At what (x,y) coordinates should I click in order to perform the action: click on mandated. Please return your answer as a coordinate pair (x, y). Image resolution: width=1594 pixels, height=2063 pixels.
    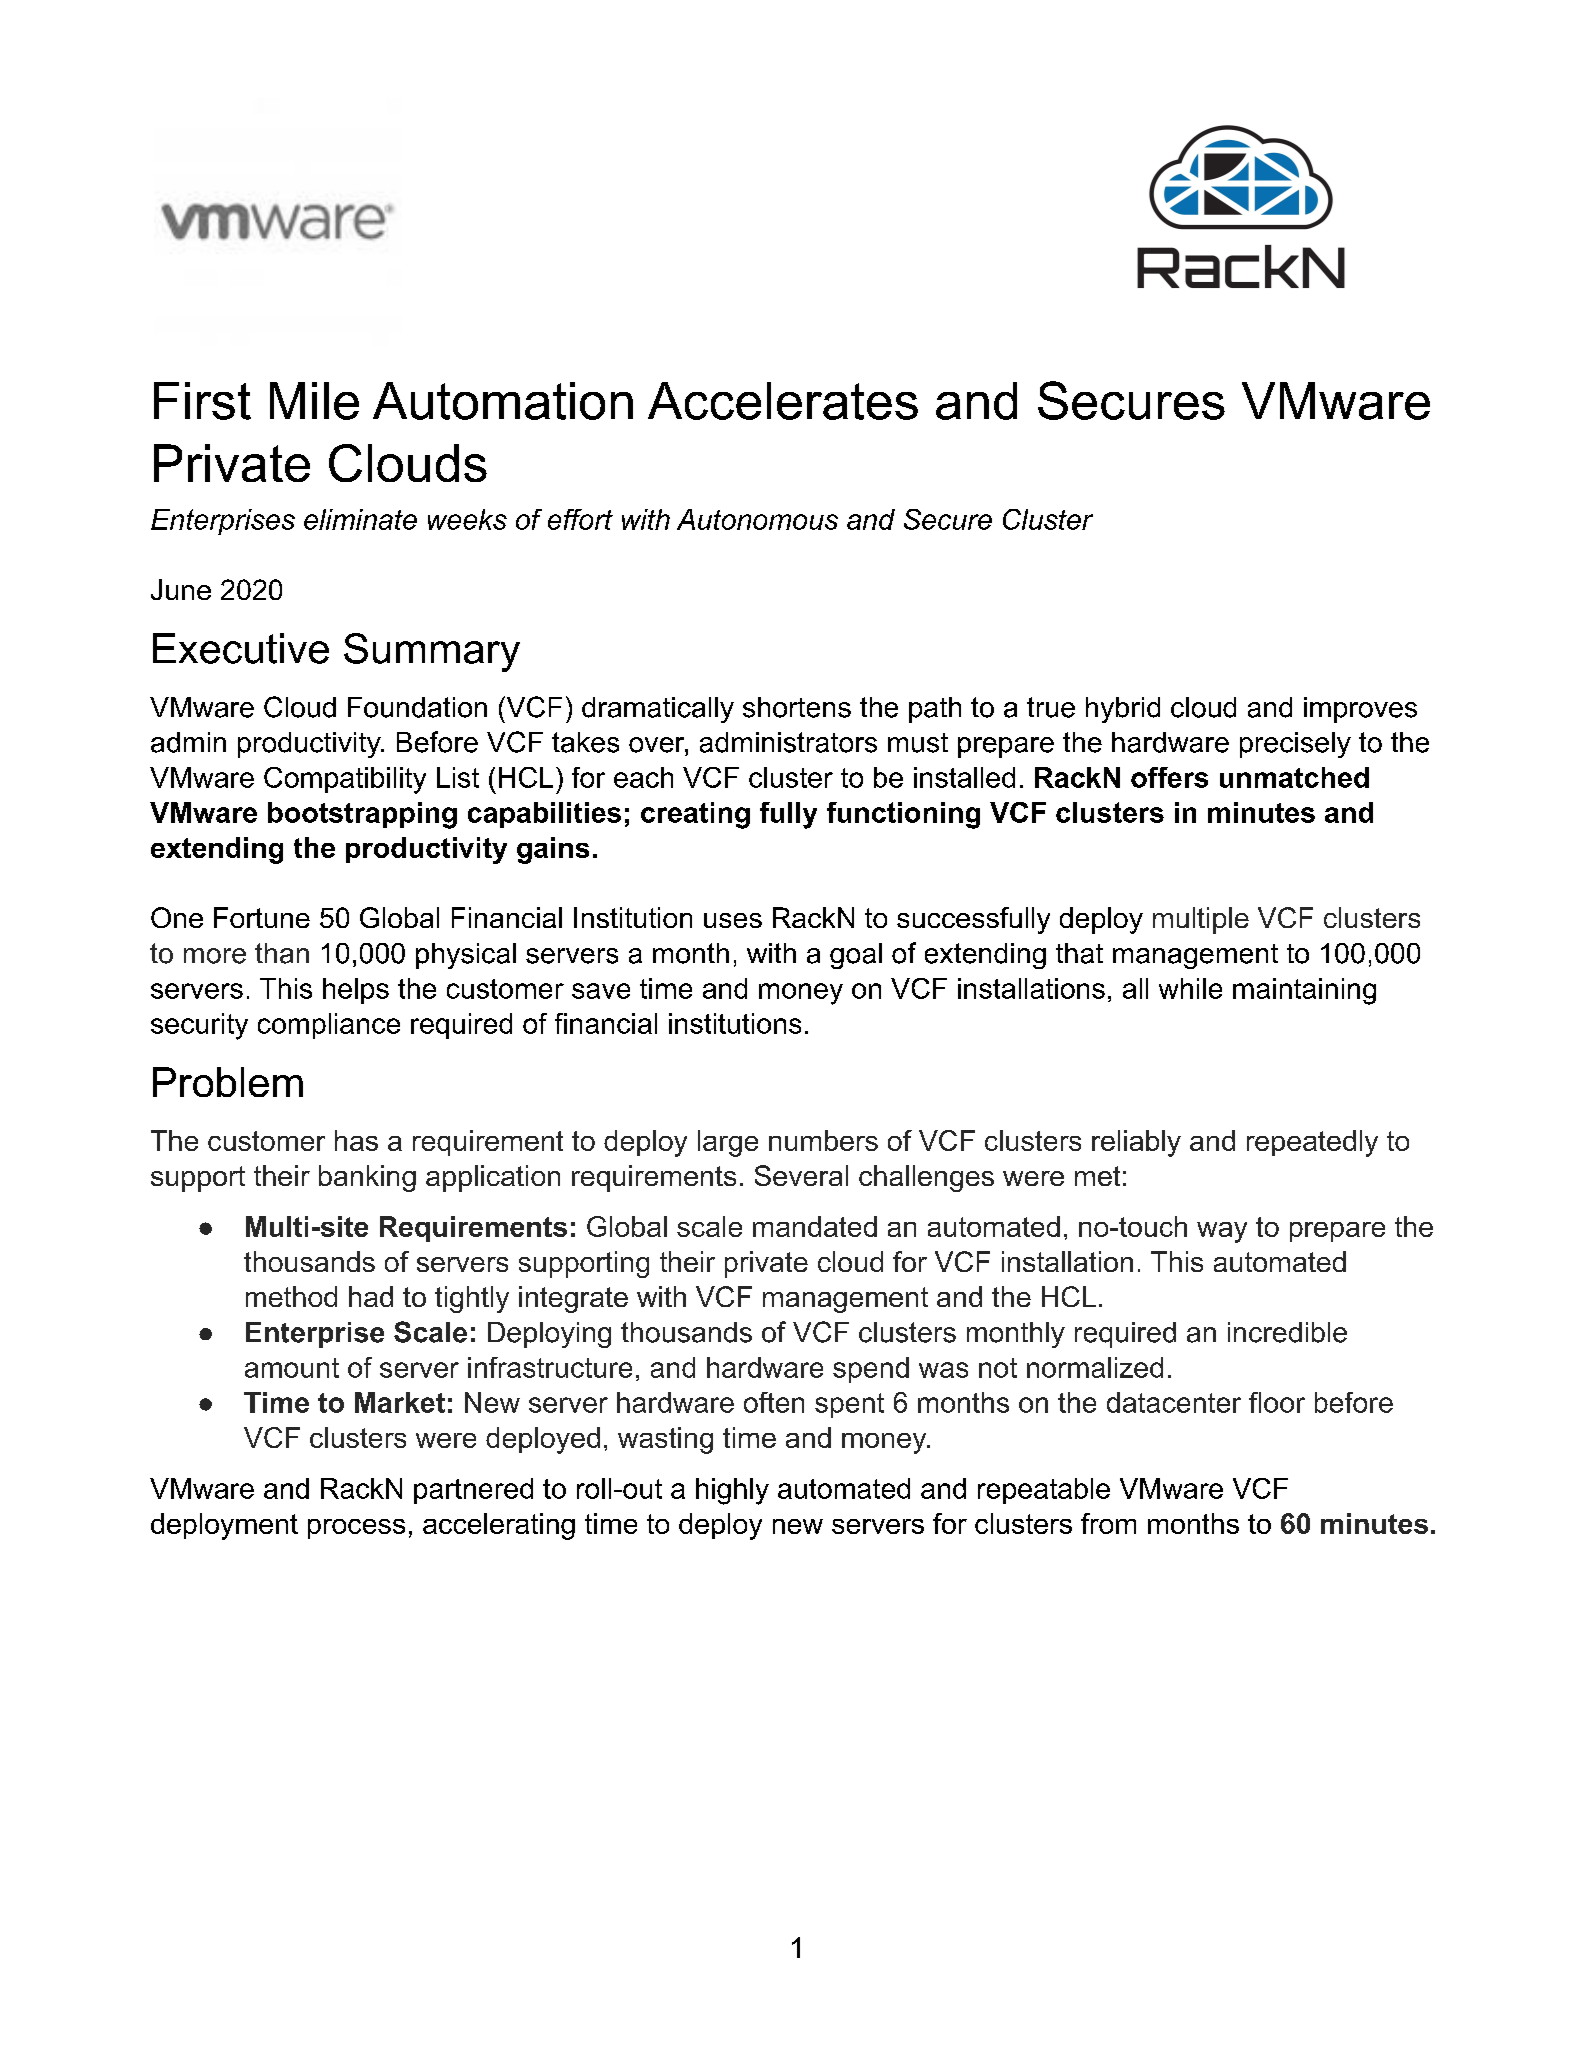
    Looking at the image, I should click on (815, 1226).
